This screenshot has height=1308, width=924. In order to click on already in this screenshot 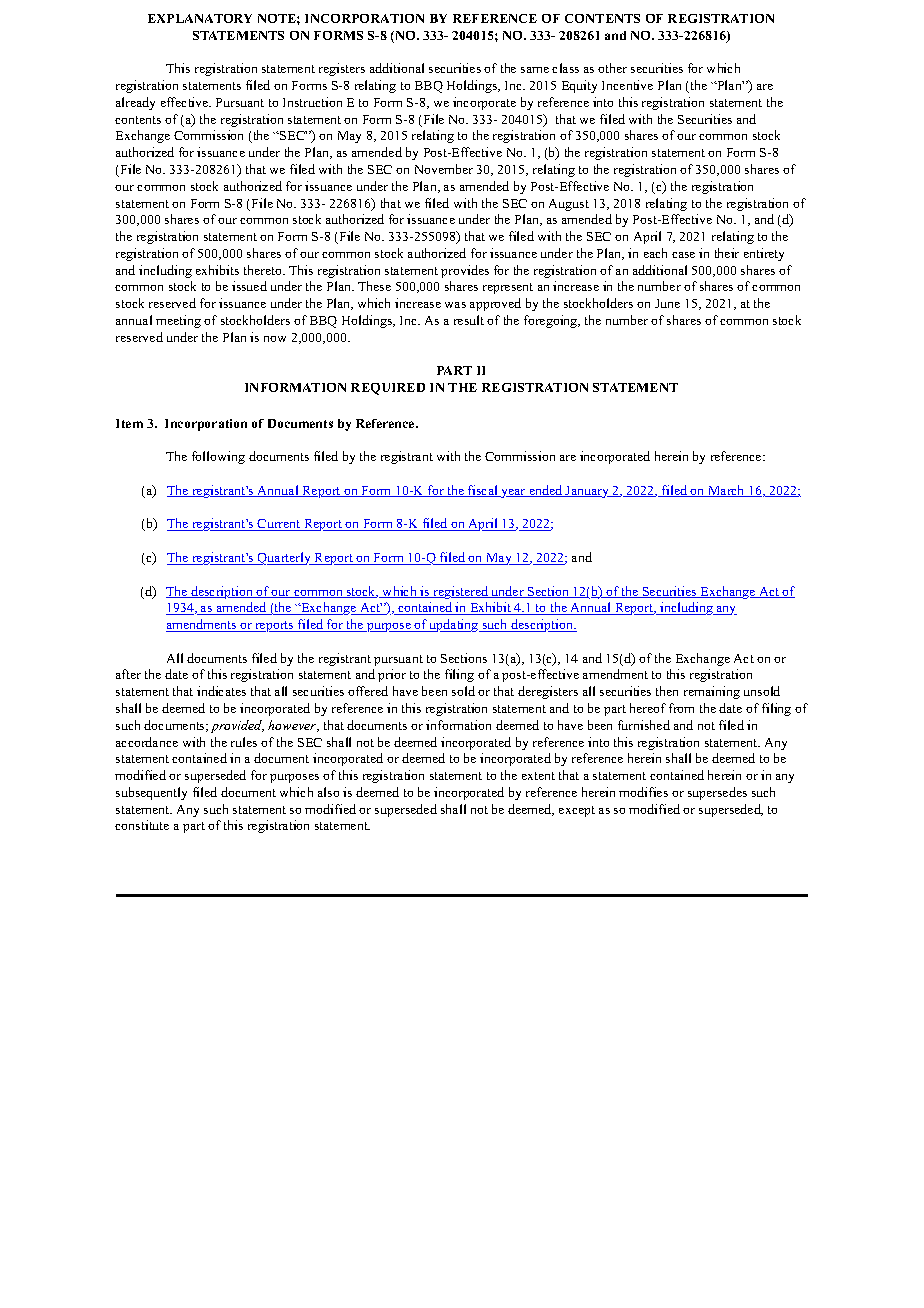, I will do `click(135, 103)`.
